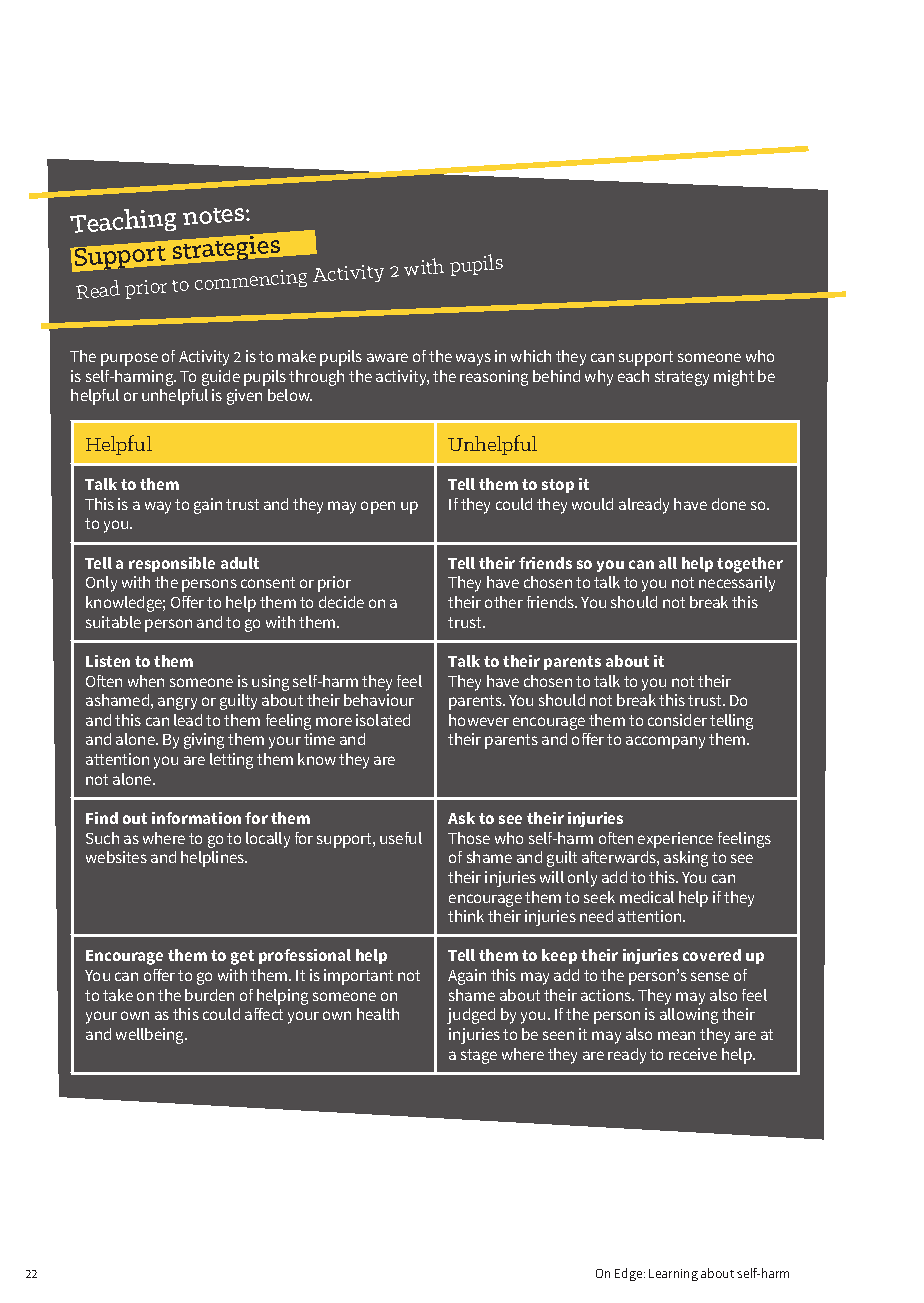  What do you see at coordinates (221, 378) in the page?
I see `guide` at bounding box center [221, 378].
